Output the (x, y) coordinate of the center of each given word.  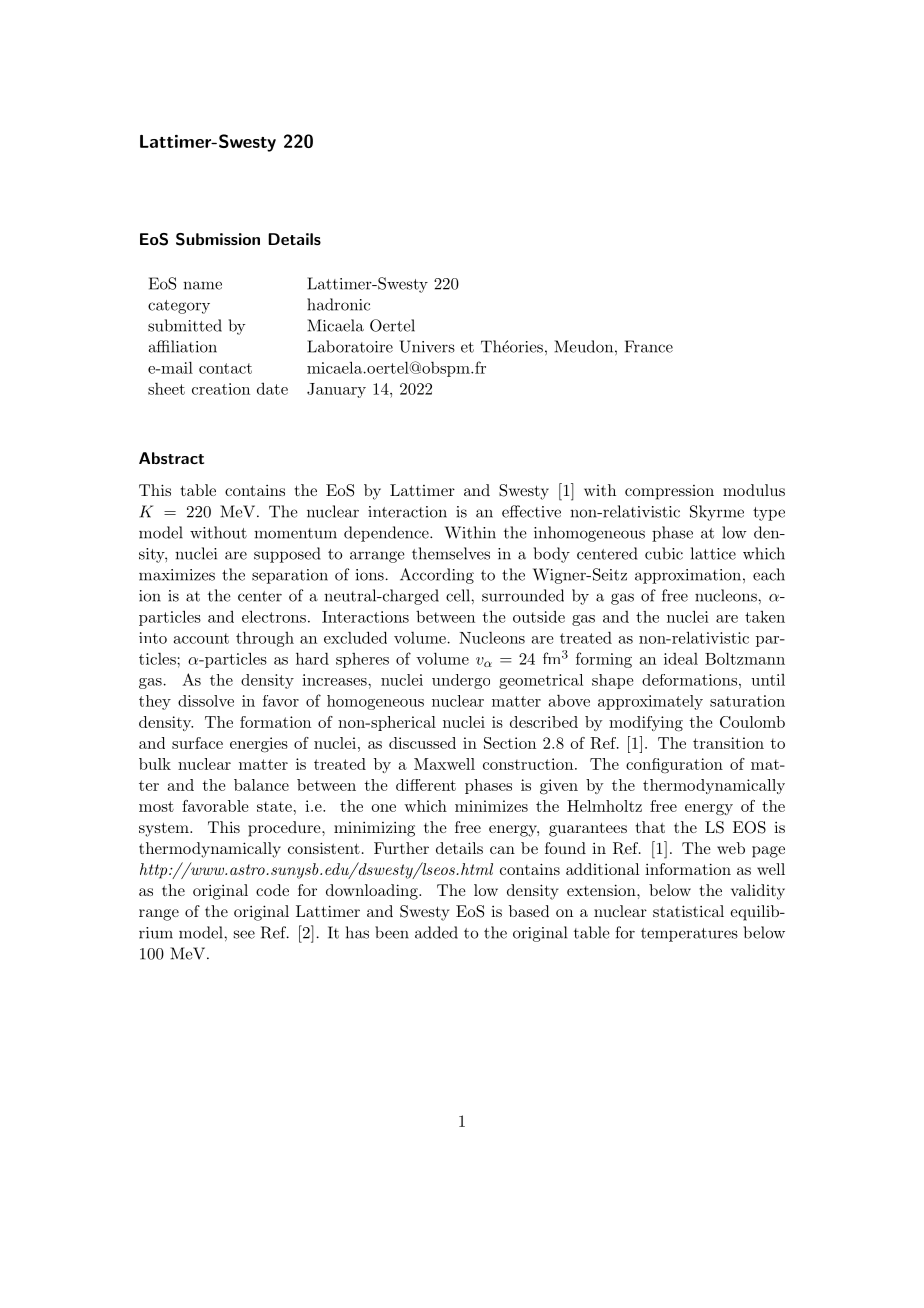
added (436, 932)
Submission (218, 239)
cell (459, 595)
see (244, 934)
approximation (688, 576)
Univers (427, 346)
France (649, 346)
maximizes (177, 575)
